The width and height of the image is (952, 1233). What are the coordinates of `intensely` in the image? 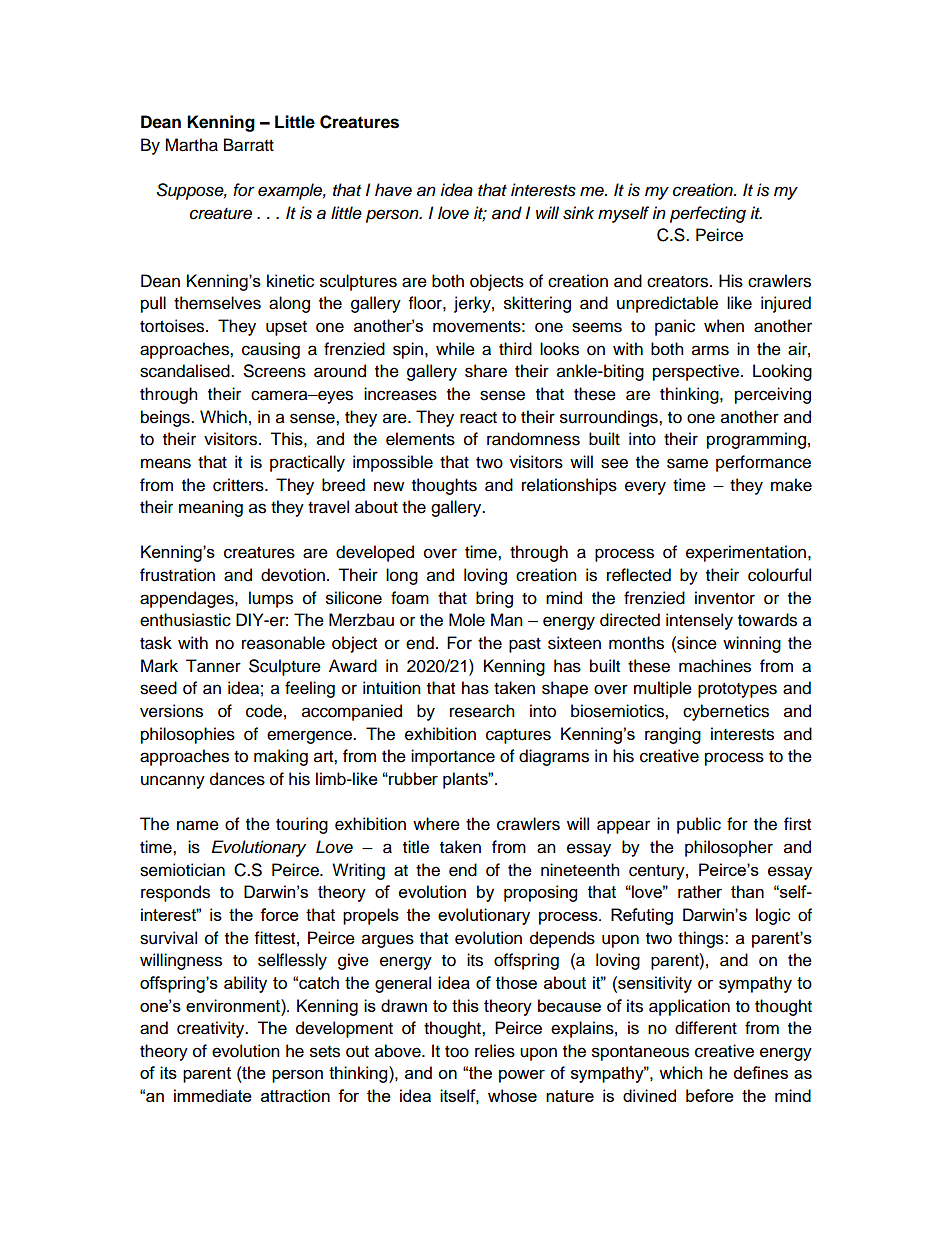 It's located at (699, 621).
